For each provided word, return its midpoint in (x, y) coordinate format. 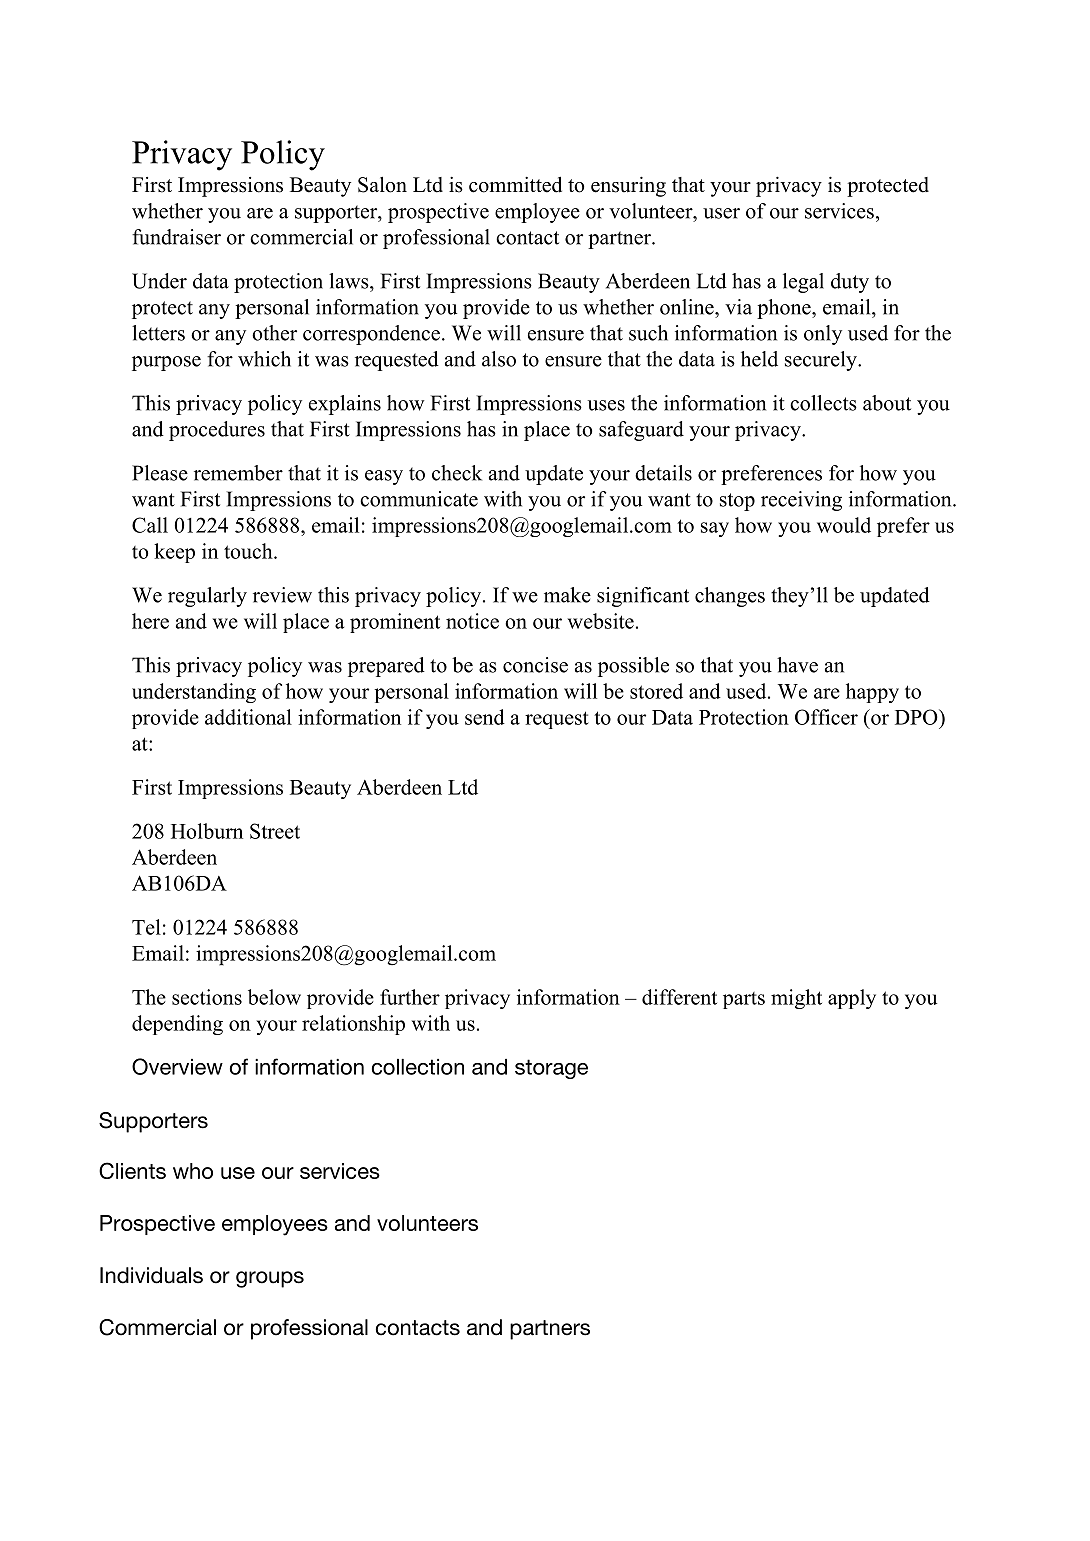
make (567, 595)
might (796, 999)
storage (551, 1069)
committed (515, 185)
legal (803, 283)
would (844, 525)
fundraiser (176, 237)
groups (270, 1279)
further (410, 997)
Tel (146, 927)
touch (249, 551)
